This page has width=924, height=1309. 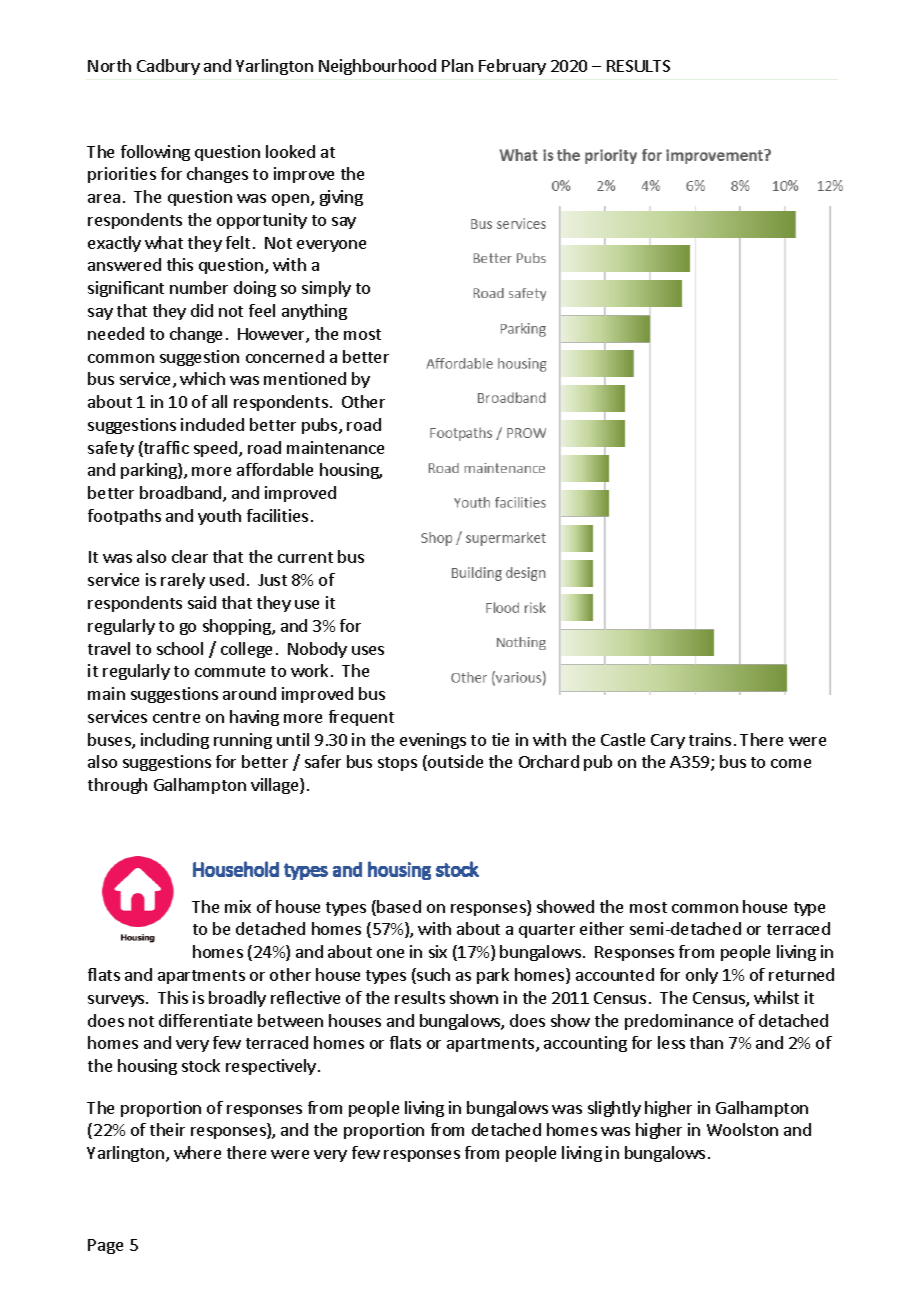 What do you see at coordinates (702, 976) in the page?
I see `only` at bounding box center [702, 976].
